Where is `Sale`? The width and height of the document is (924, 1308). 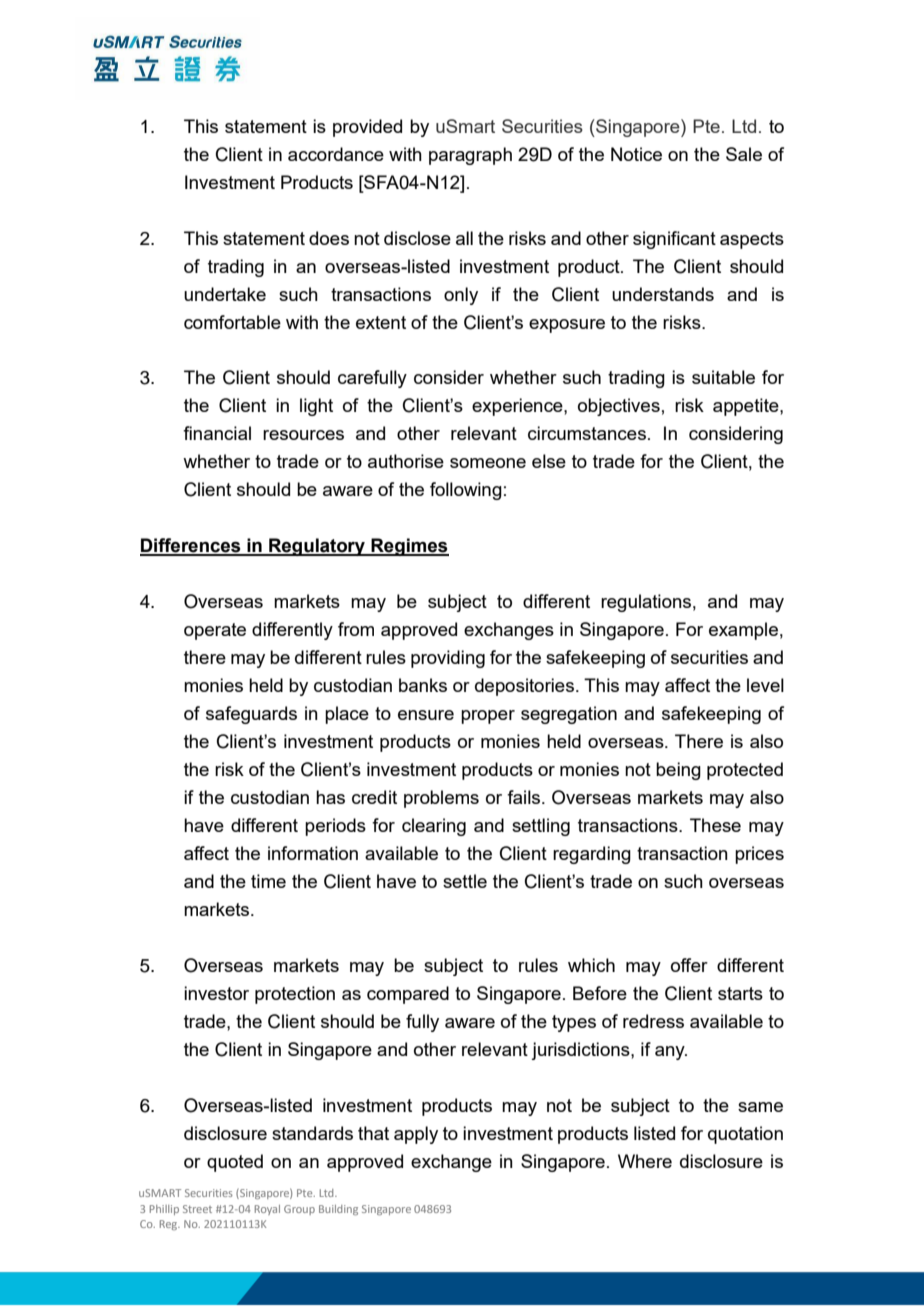
Sale is located at coordinates (744, 154).
